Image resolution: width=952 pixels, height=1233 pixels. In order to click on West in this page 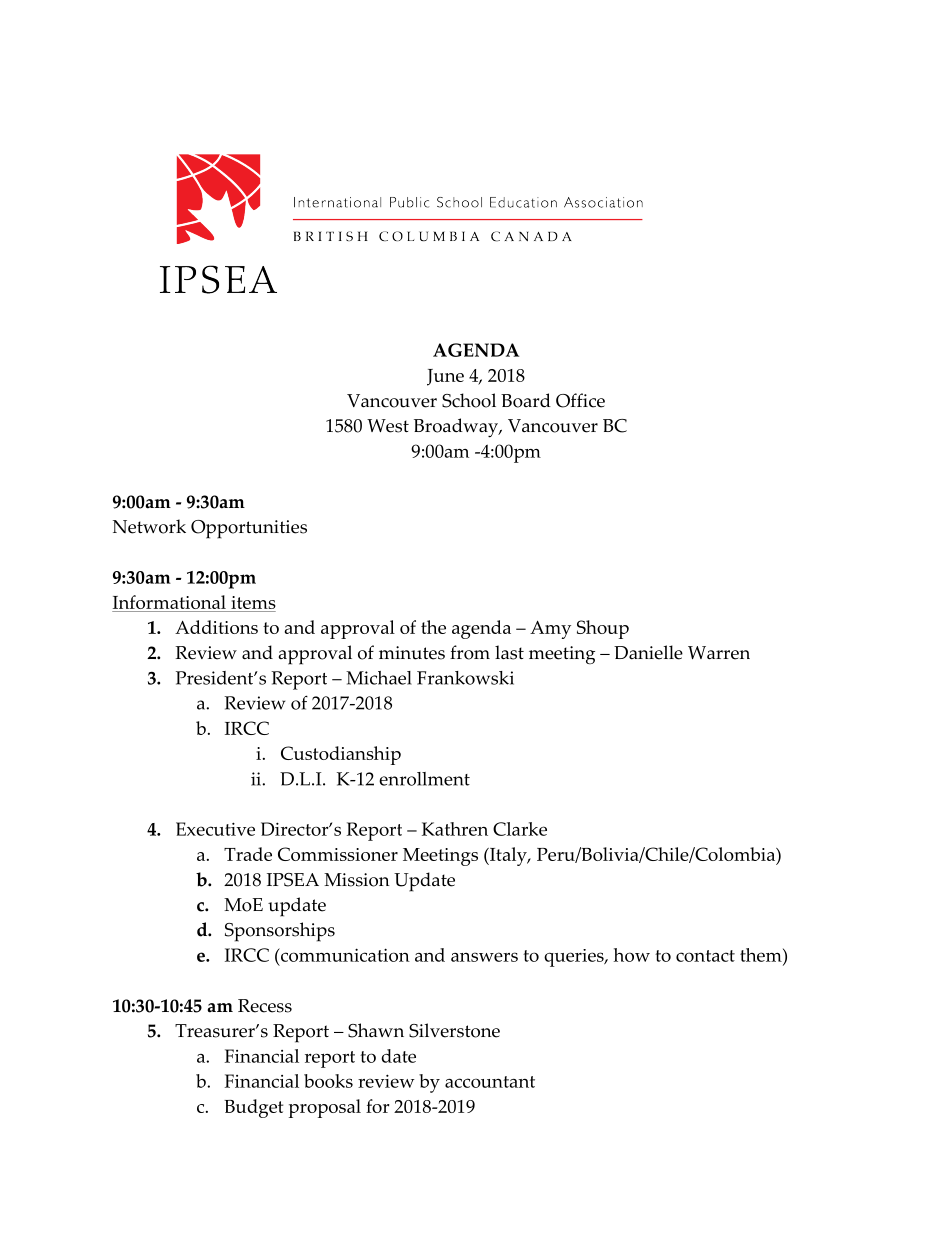, I will do `click(388, 426)`.
